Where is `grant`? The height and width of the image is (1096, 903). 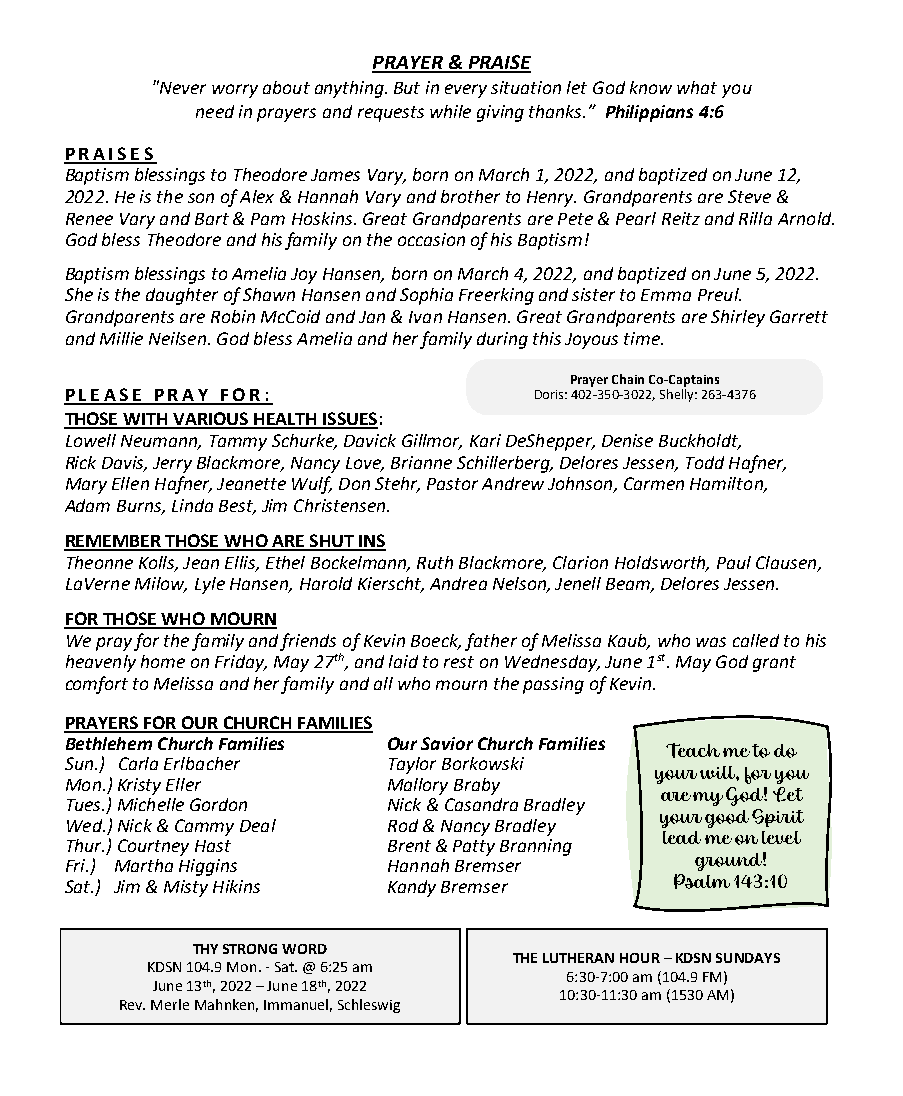
grant is located at coordinates (774, 664).
